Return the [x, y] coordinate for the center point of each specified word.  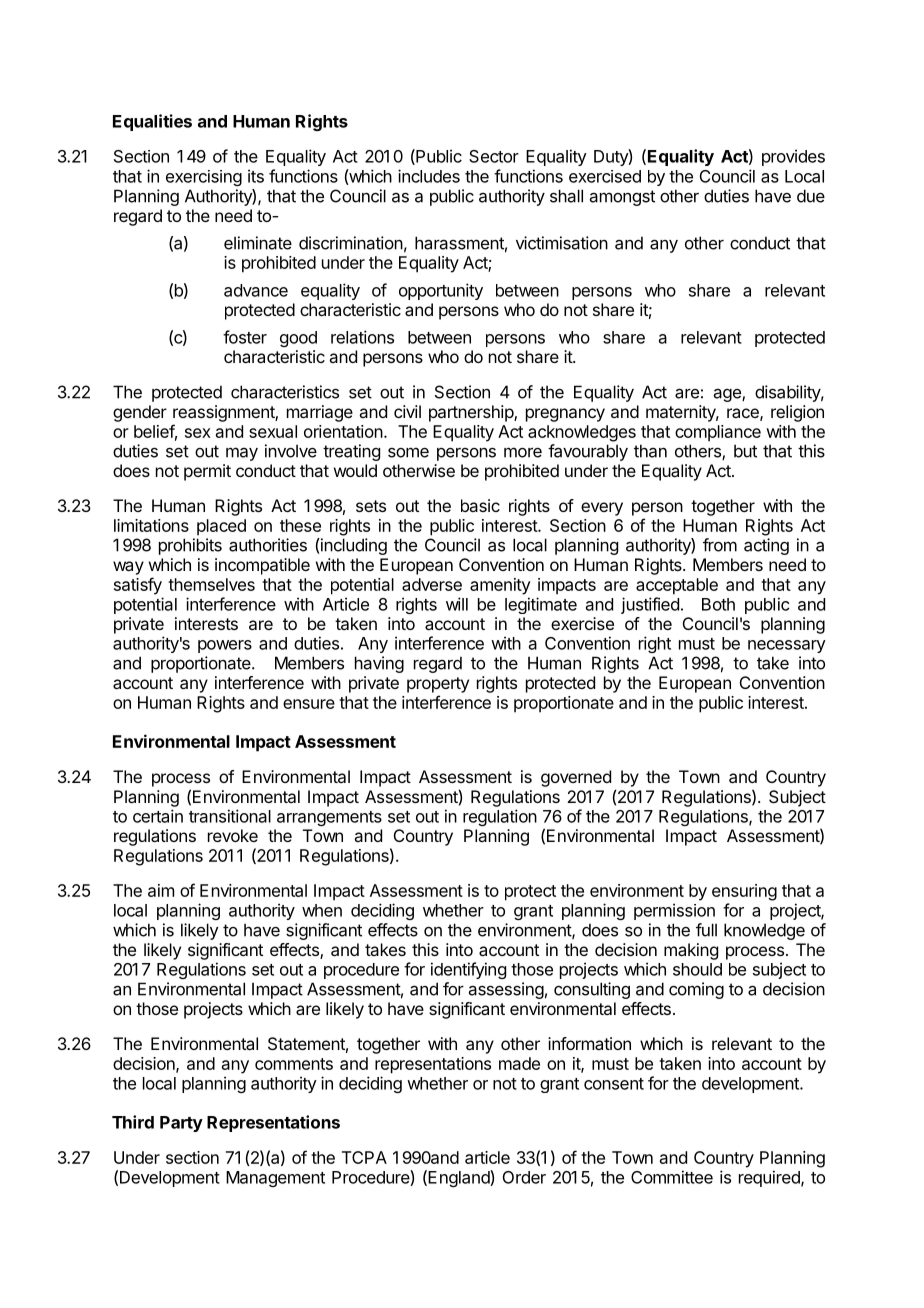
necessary [787, 646]
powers [225, 646]
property [438, 685]
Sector [494, 156]
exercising [204, 178]
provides [793, 157]
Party [181, 1124]
